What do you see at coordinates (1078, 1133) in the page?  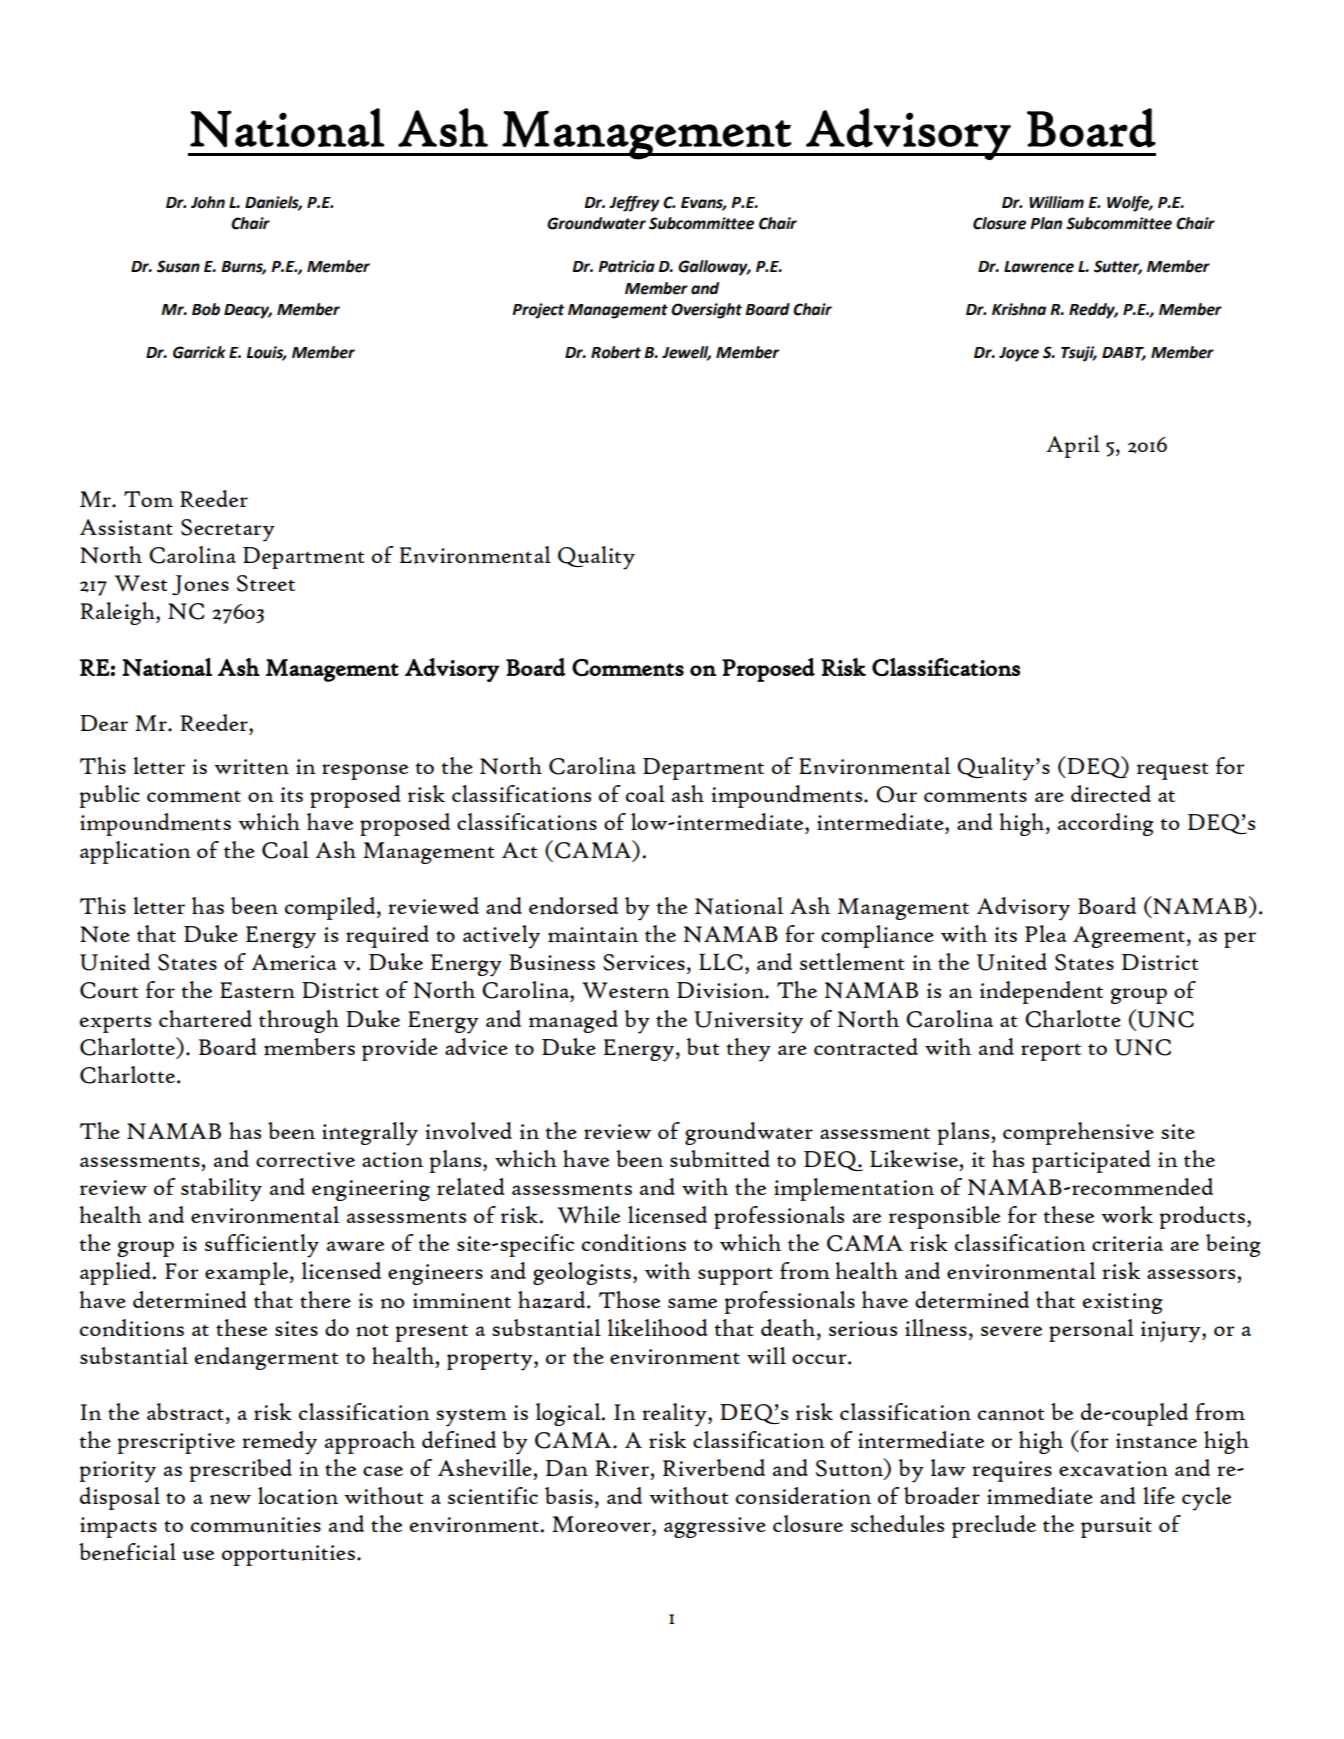 I see `comprehensive` at bounding box center [1078, 1133].
